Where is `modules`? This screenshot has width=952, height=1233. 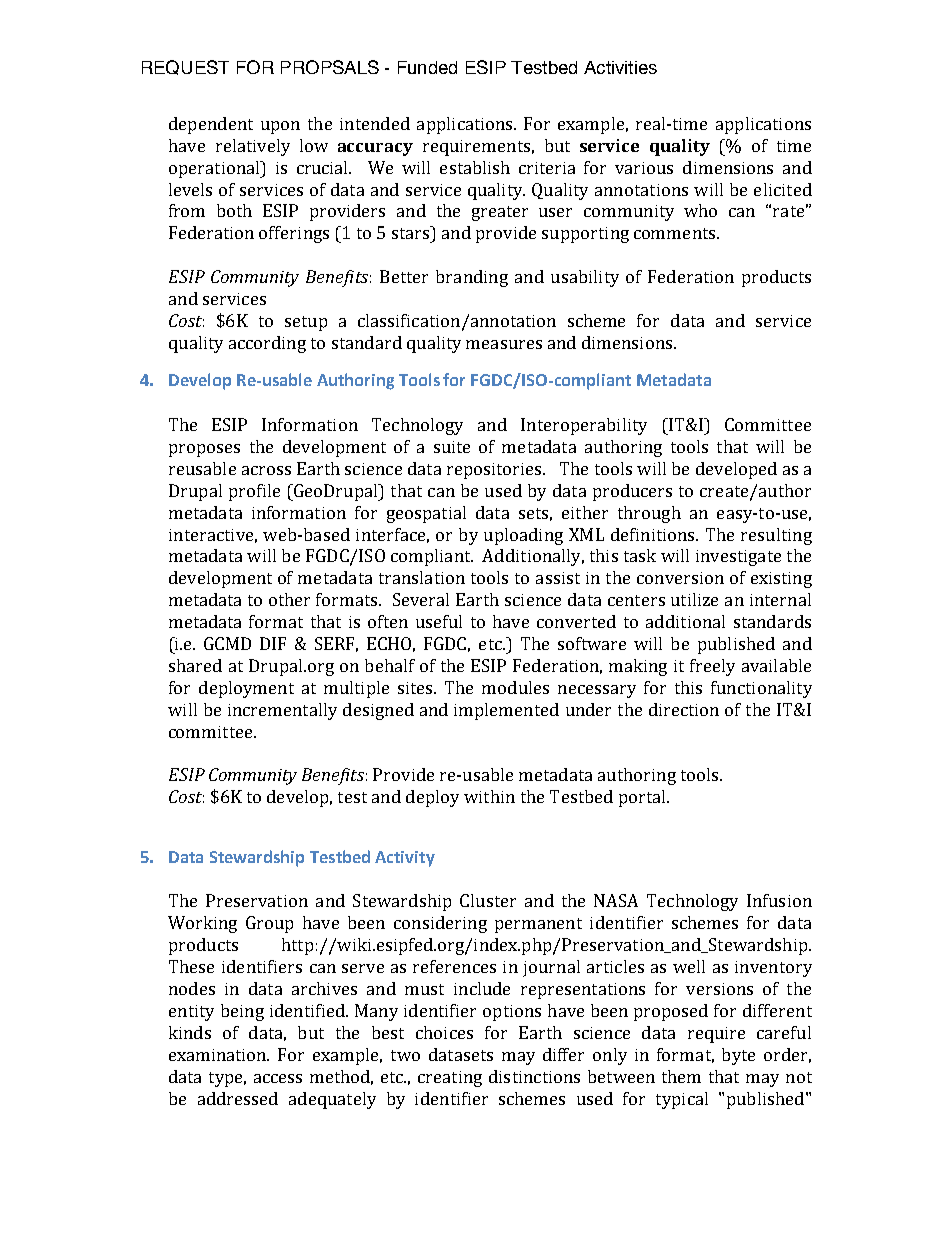 modules is located at coordinates (515, 687).
